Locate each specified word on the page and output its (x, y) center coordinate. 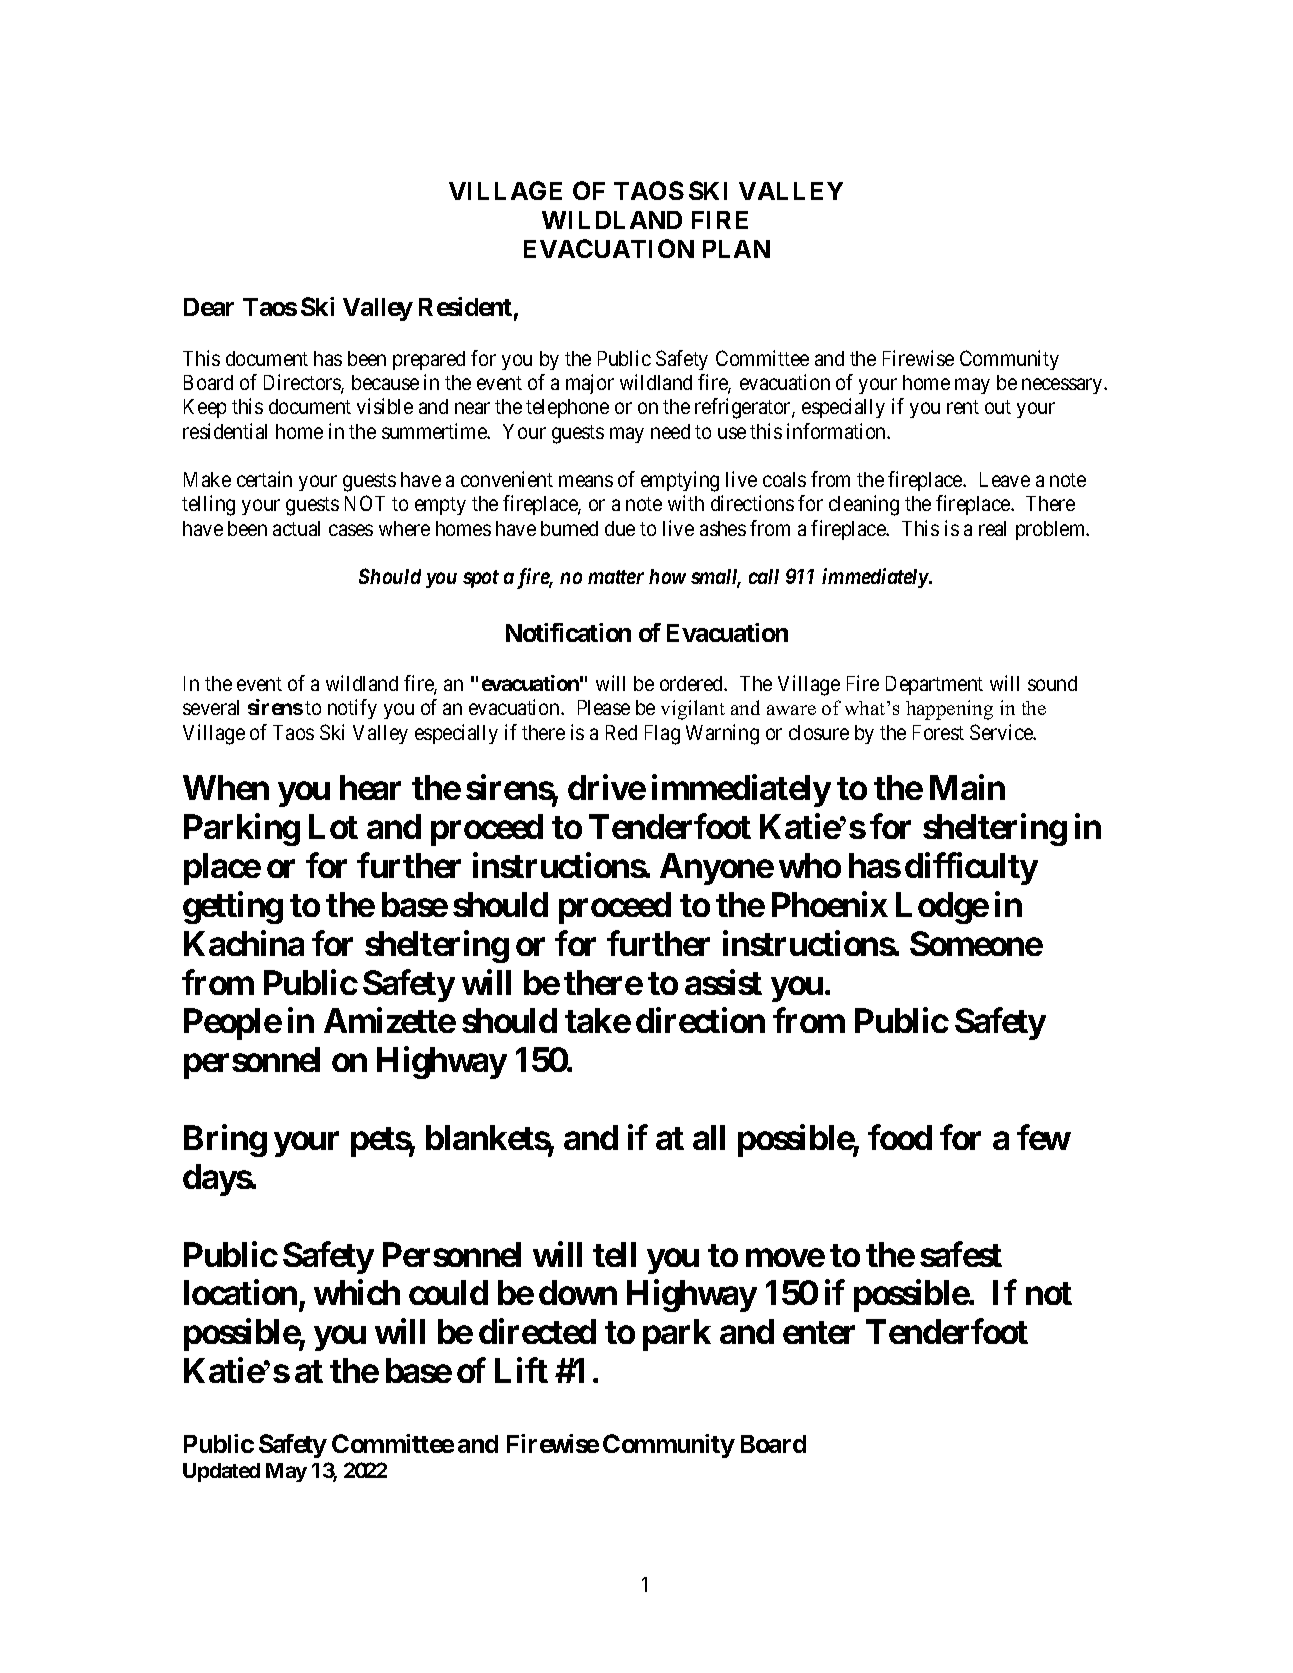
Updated (221, 1472)
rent (963, 407)
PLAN (736, 249)
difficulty (971, 869)
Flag (662, 735)
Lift (521, 1370)
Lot (333, 826)
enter (819, 1332)
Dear (209, 307)
